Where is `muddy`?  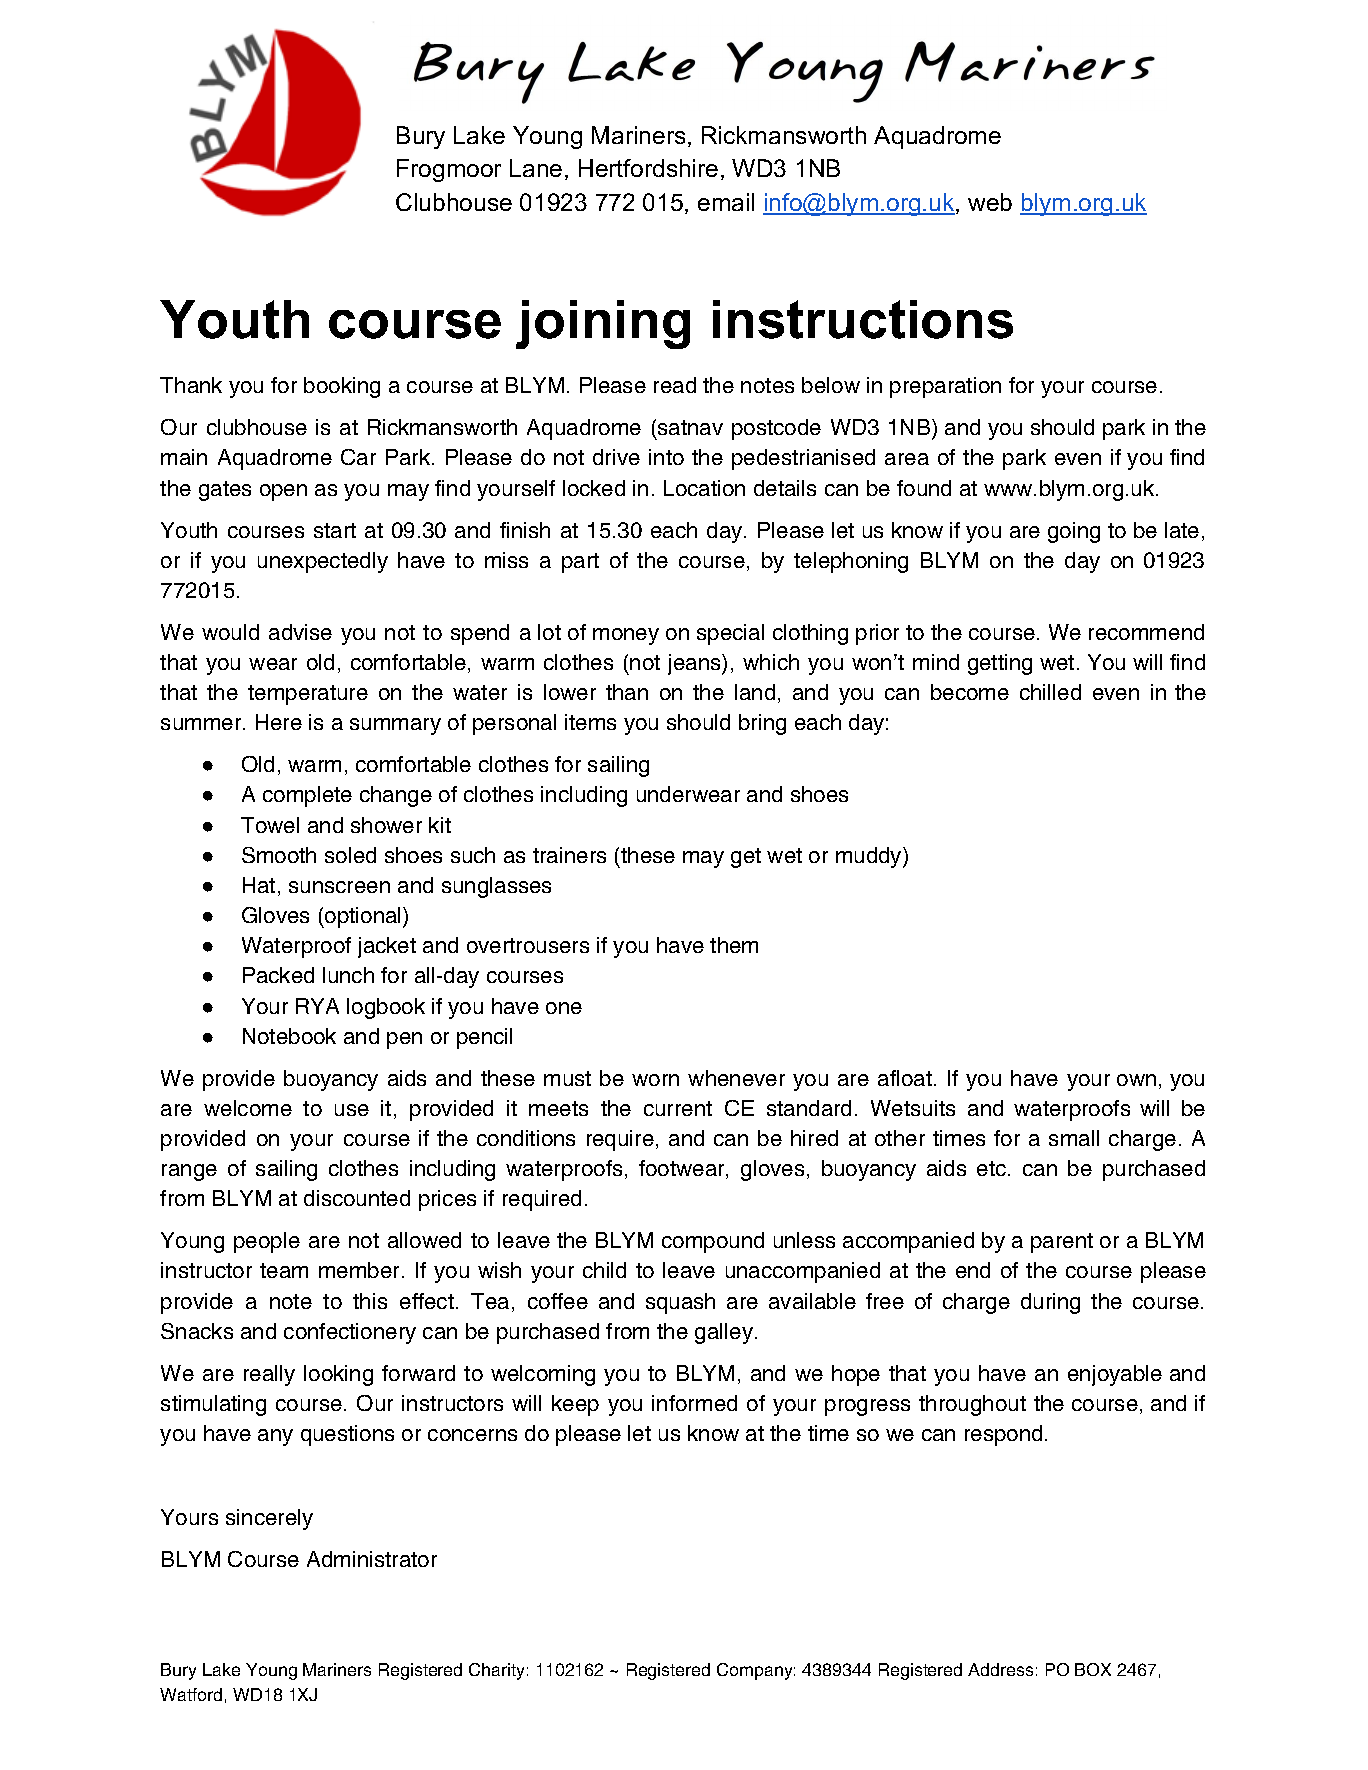 muddy is located at coordinates (870, 857).
